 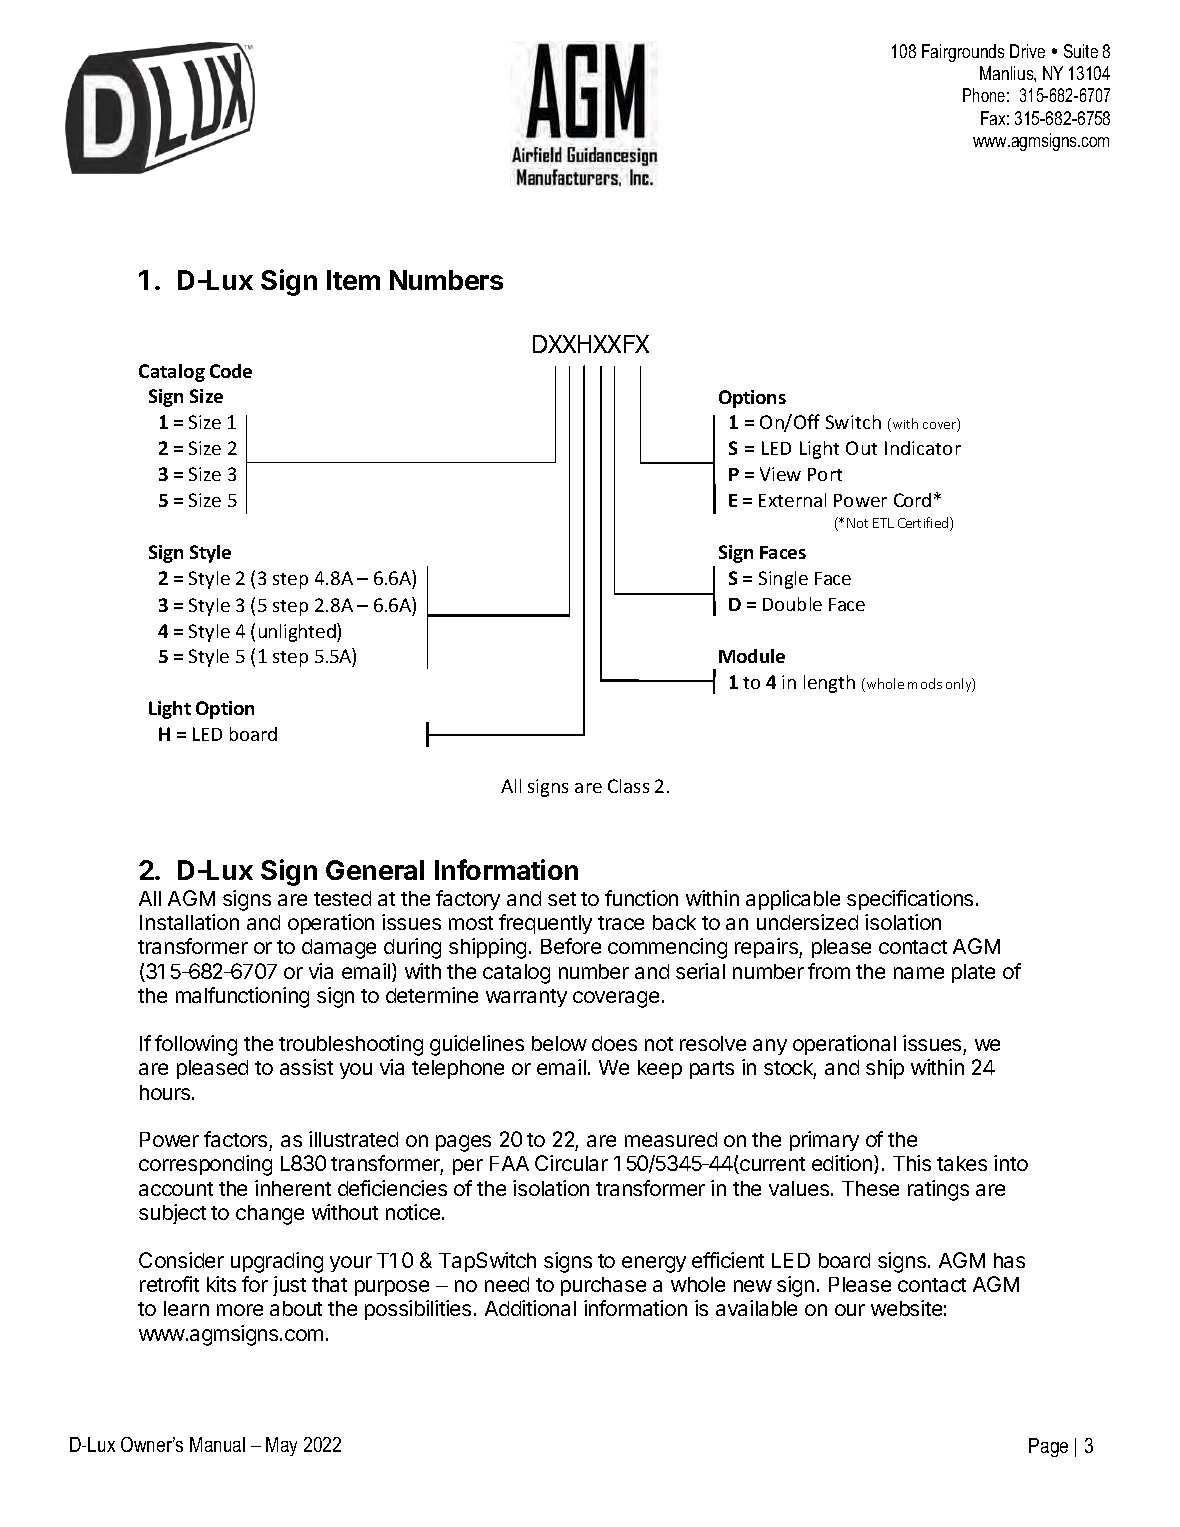 I want to click on purchase, so click(x=603, y=1286).
